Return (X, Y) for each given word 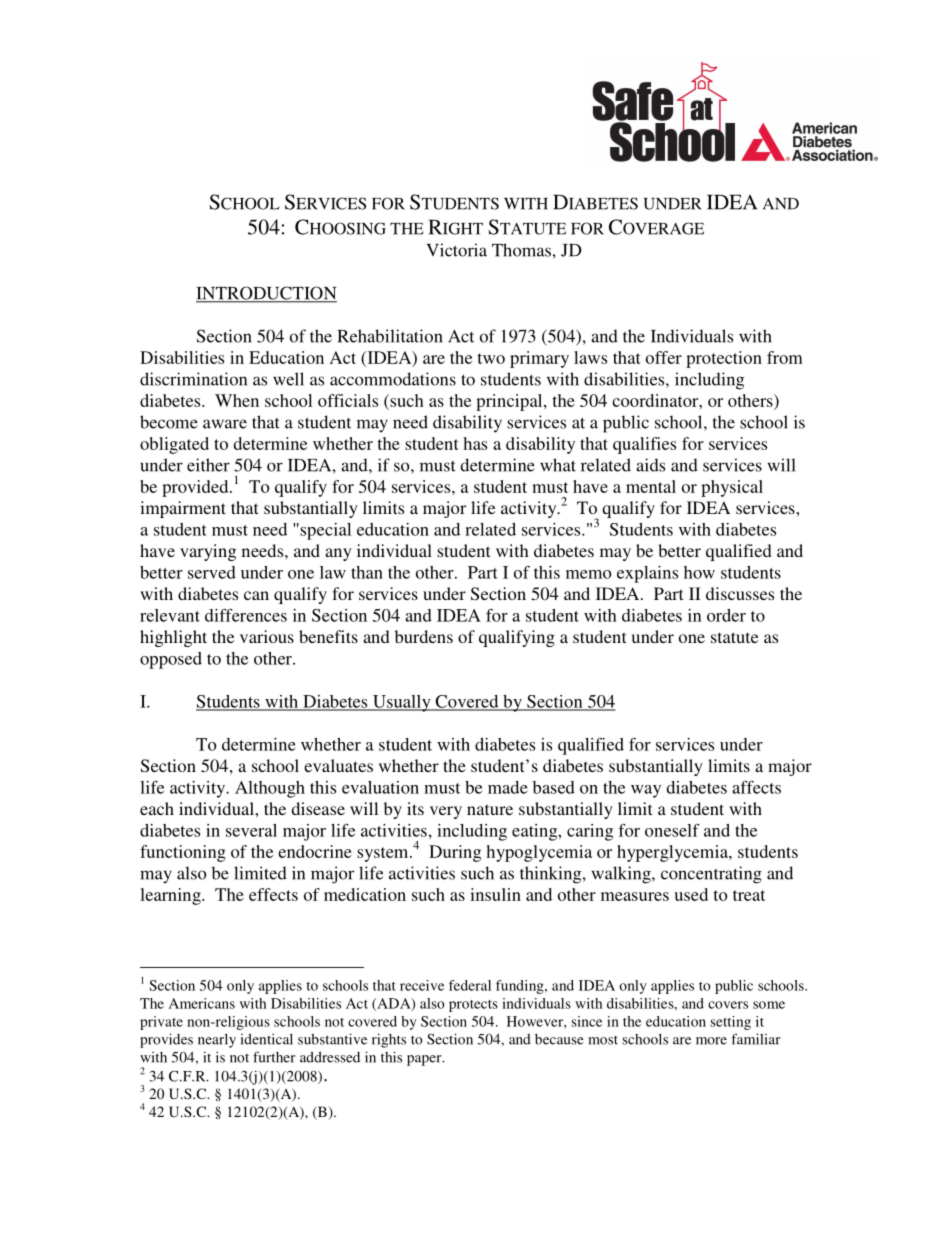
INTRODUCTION (266, 294)
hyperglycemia (673, 853)
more (711, 1041)
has (475, 443)
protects (473, 1006)
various (267, 636)
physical (732, 488)
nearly (217, 1041)
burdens (424, 636)
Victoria (456, 250)
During (455, 853)
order (726, 615)
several (251, 830)
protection (724, 359)
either (208, 465)
